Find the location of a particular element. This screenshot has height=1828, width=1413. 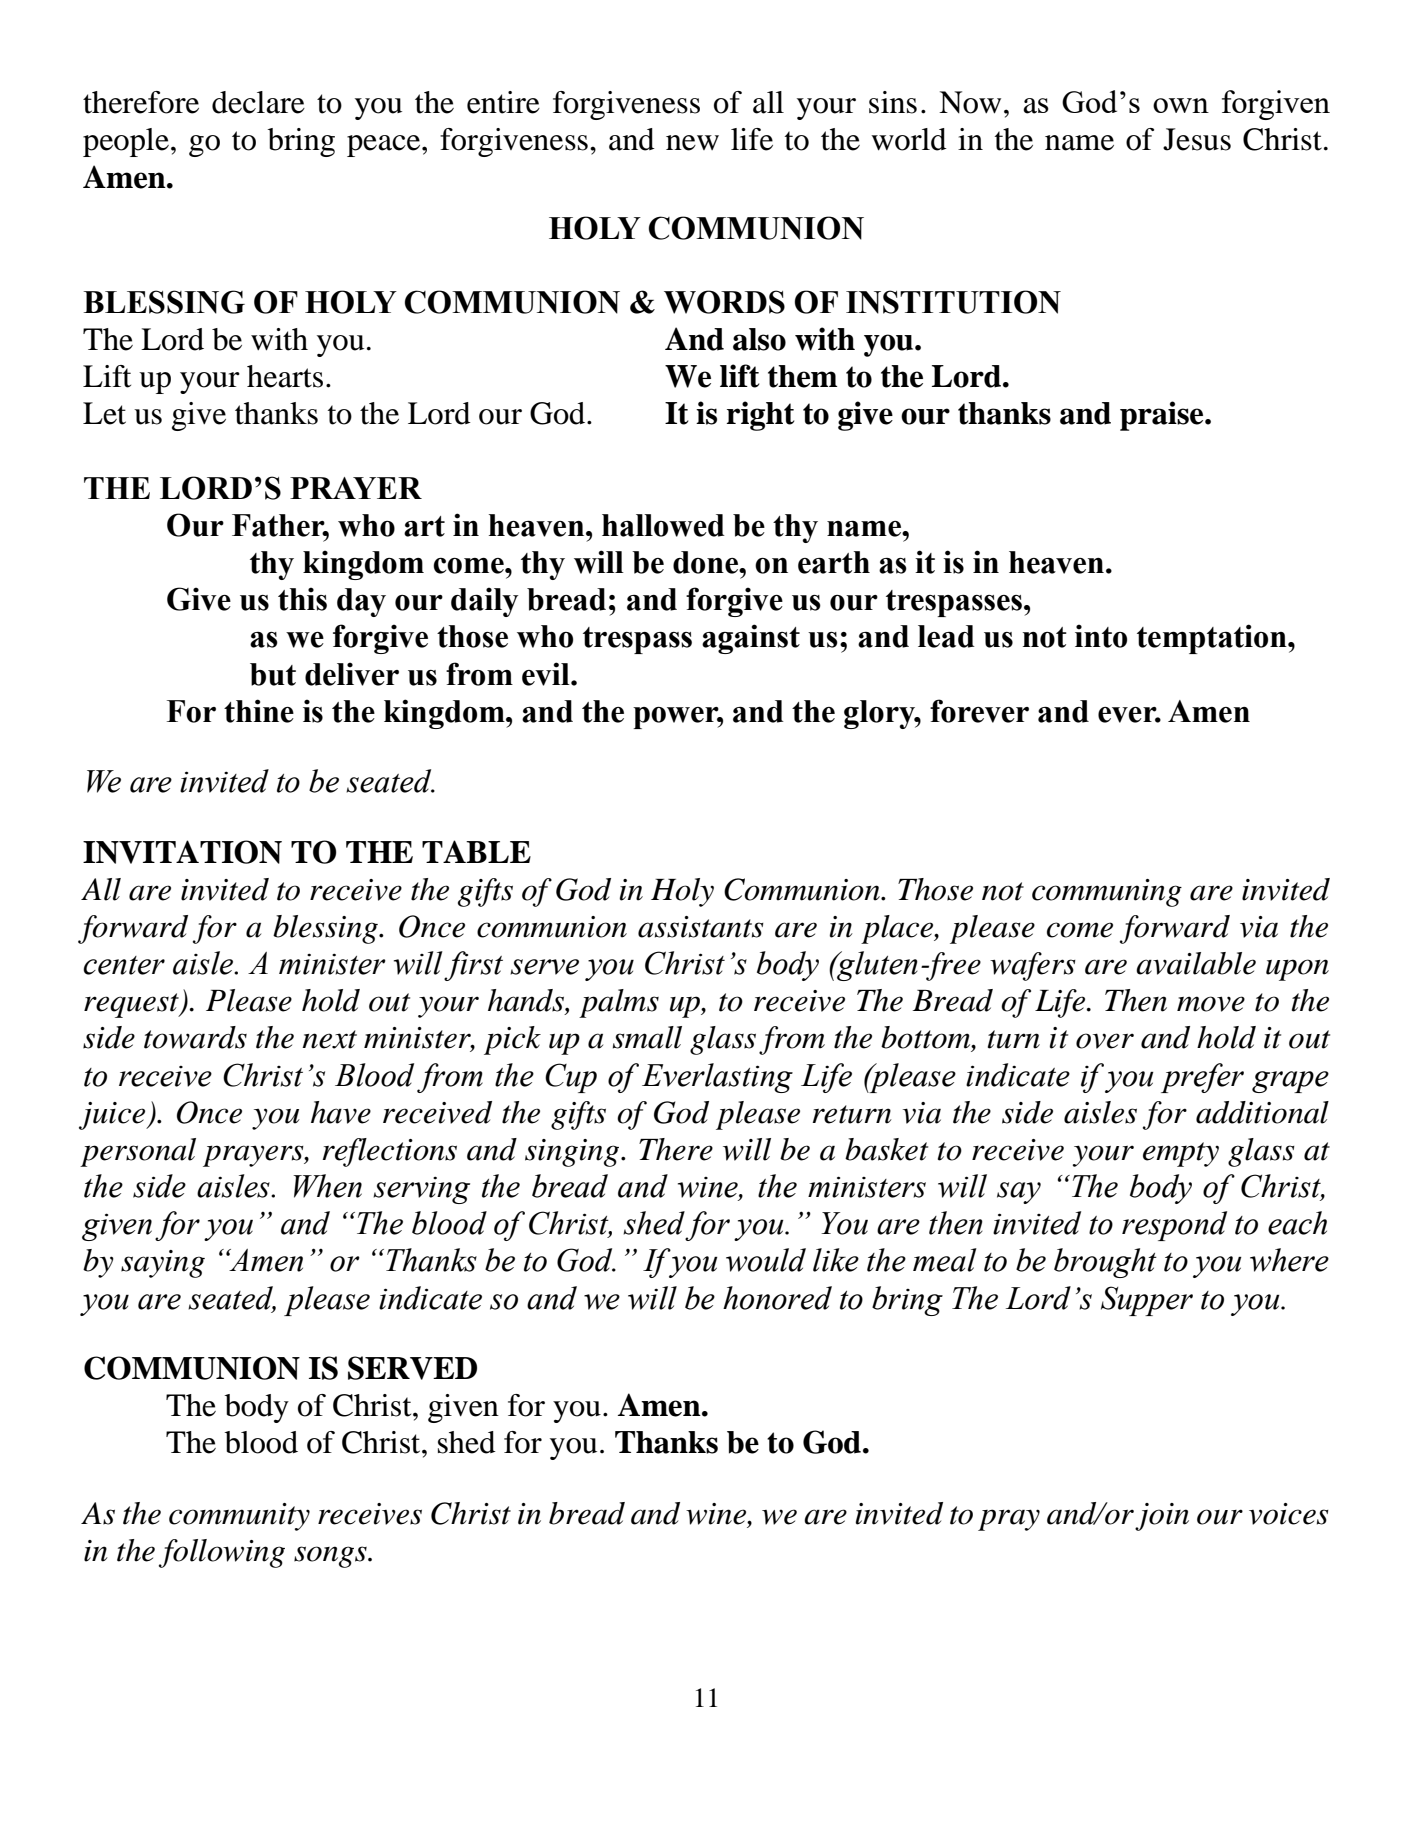

empty is located at coordinates (1181, 1154).
